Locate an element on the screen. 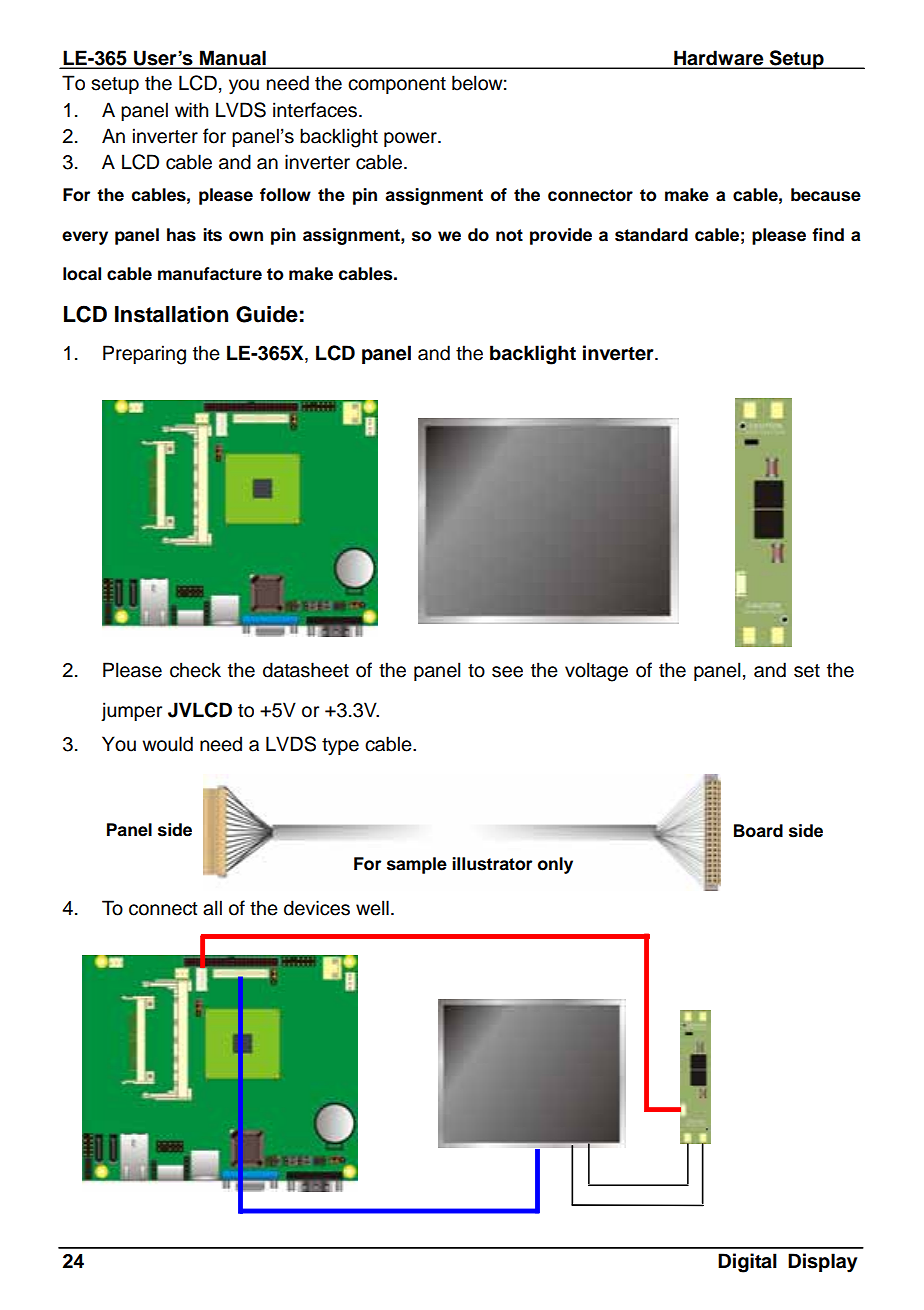  with is located at coordinates (191, 109).
